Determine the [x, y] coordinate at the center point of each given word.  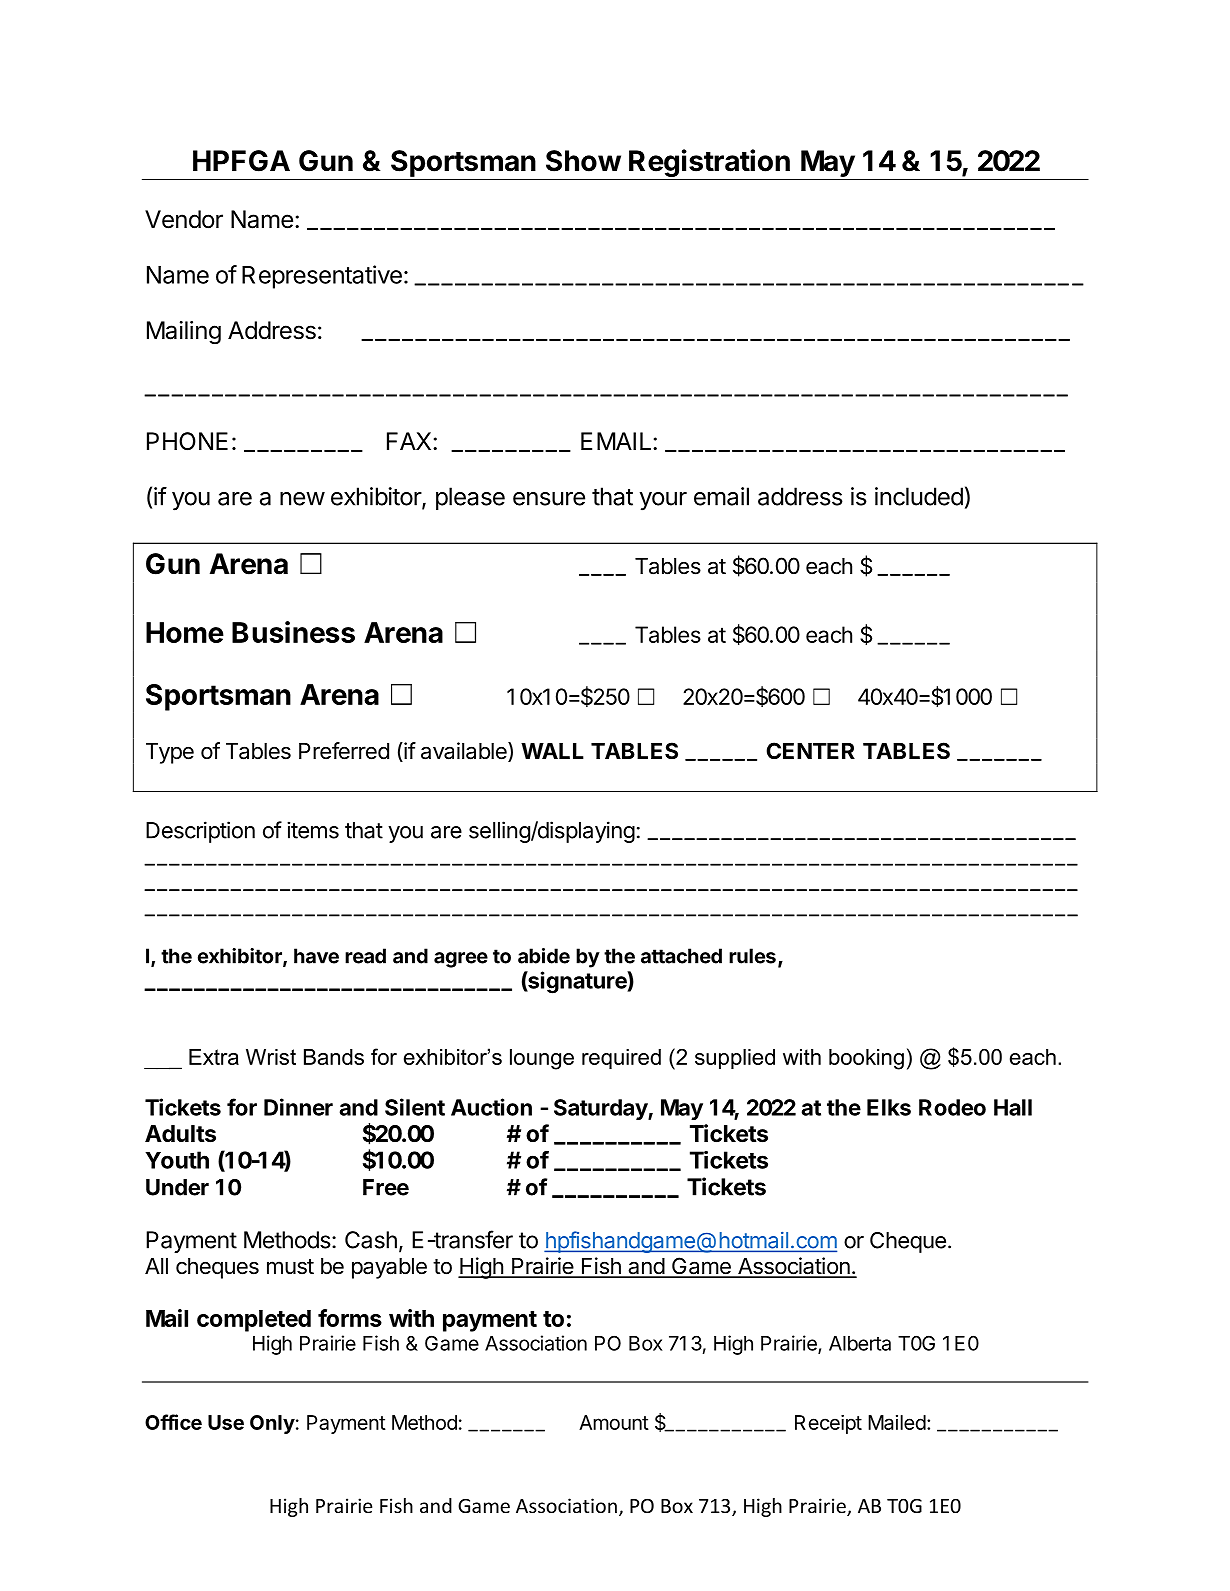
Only [272, 1424]
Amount [614, 1422]
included [919, 496]
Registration [709, 164]
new [302, 499]
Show [583, 161]
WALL [552, 751]
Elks [889, 1107]
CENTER [810, 750]
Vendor [184, 219]
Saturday [601, 1109]
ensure [549, 499]
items [313, 830]
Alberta [860, 1343]
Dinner [298, 1107]
